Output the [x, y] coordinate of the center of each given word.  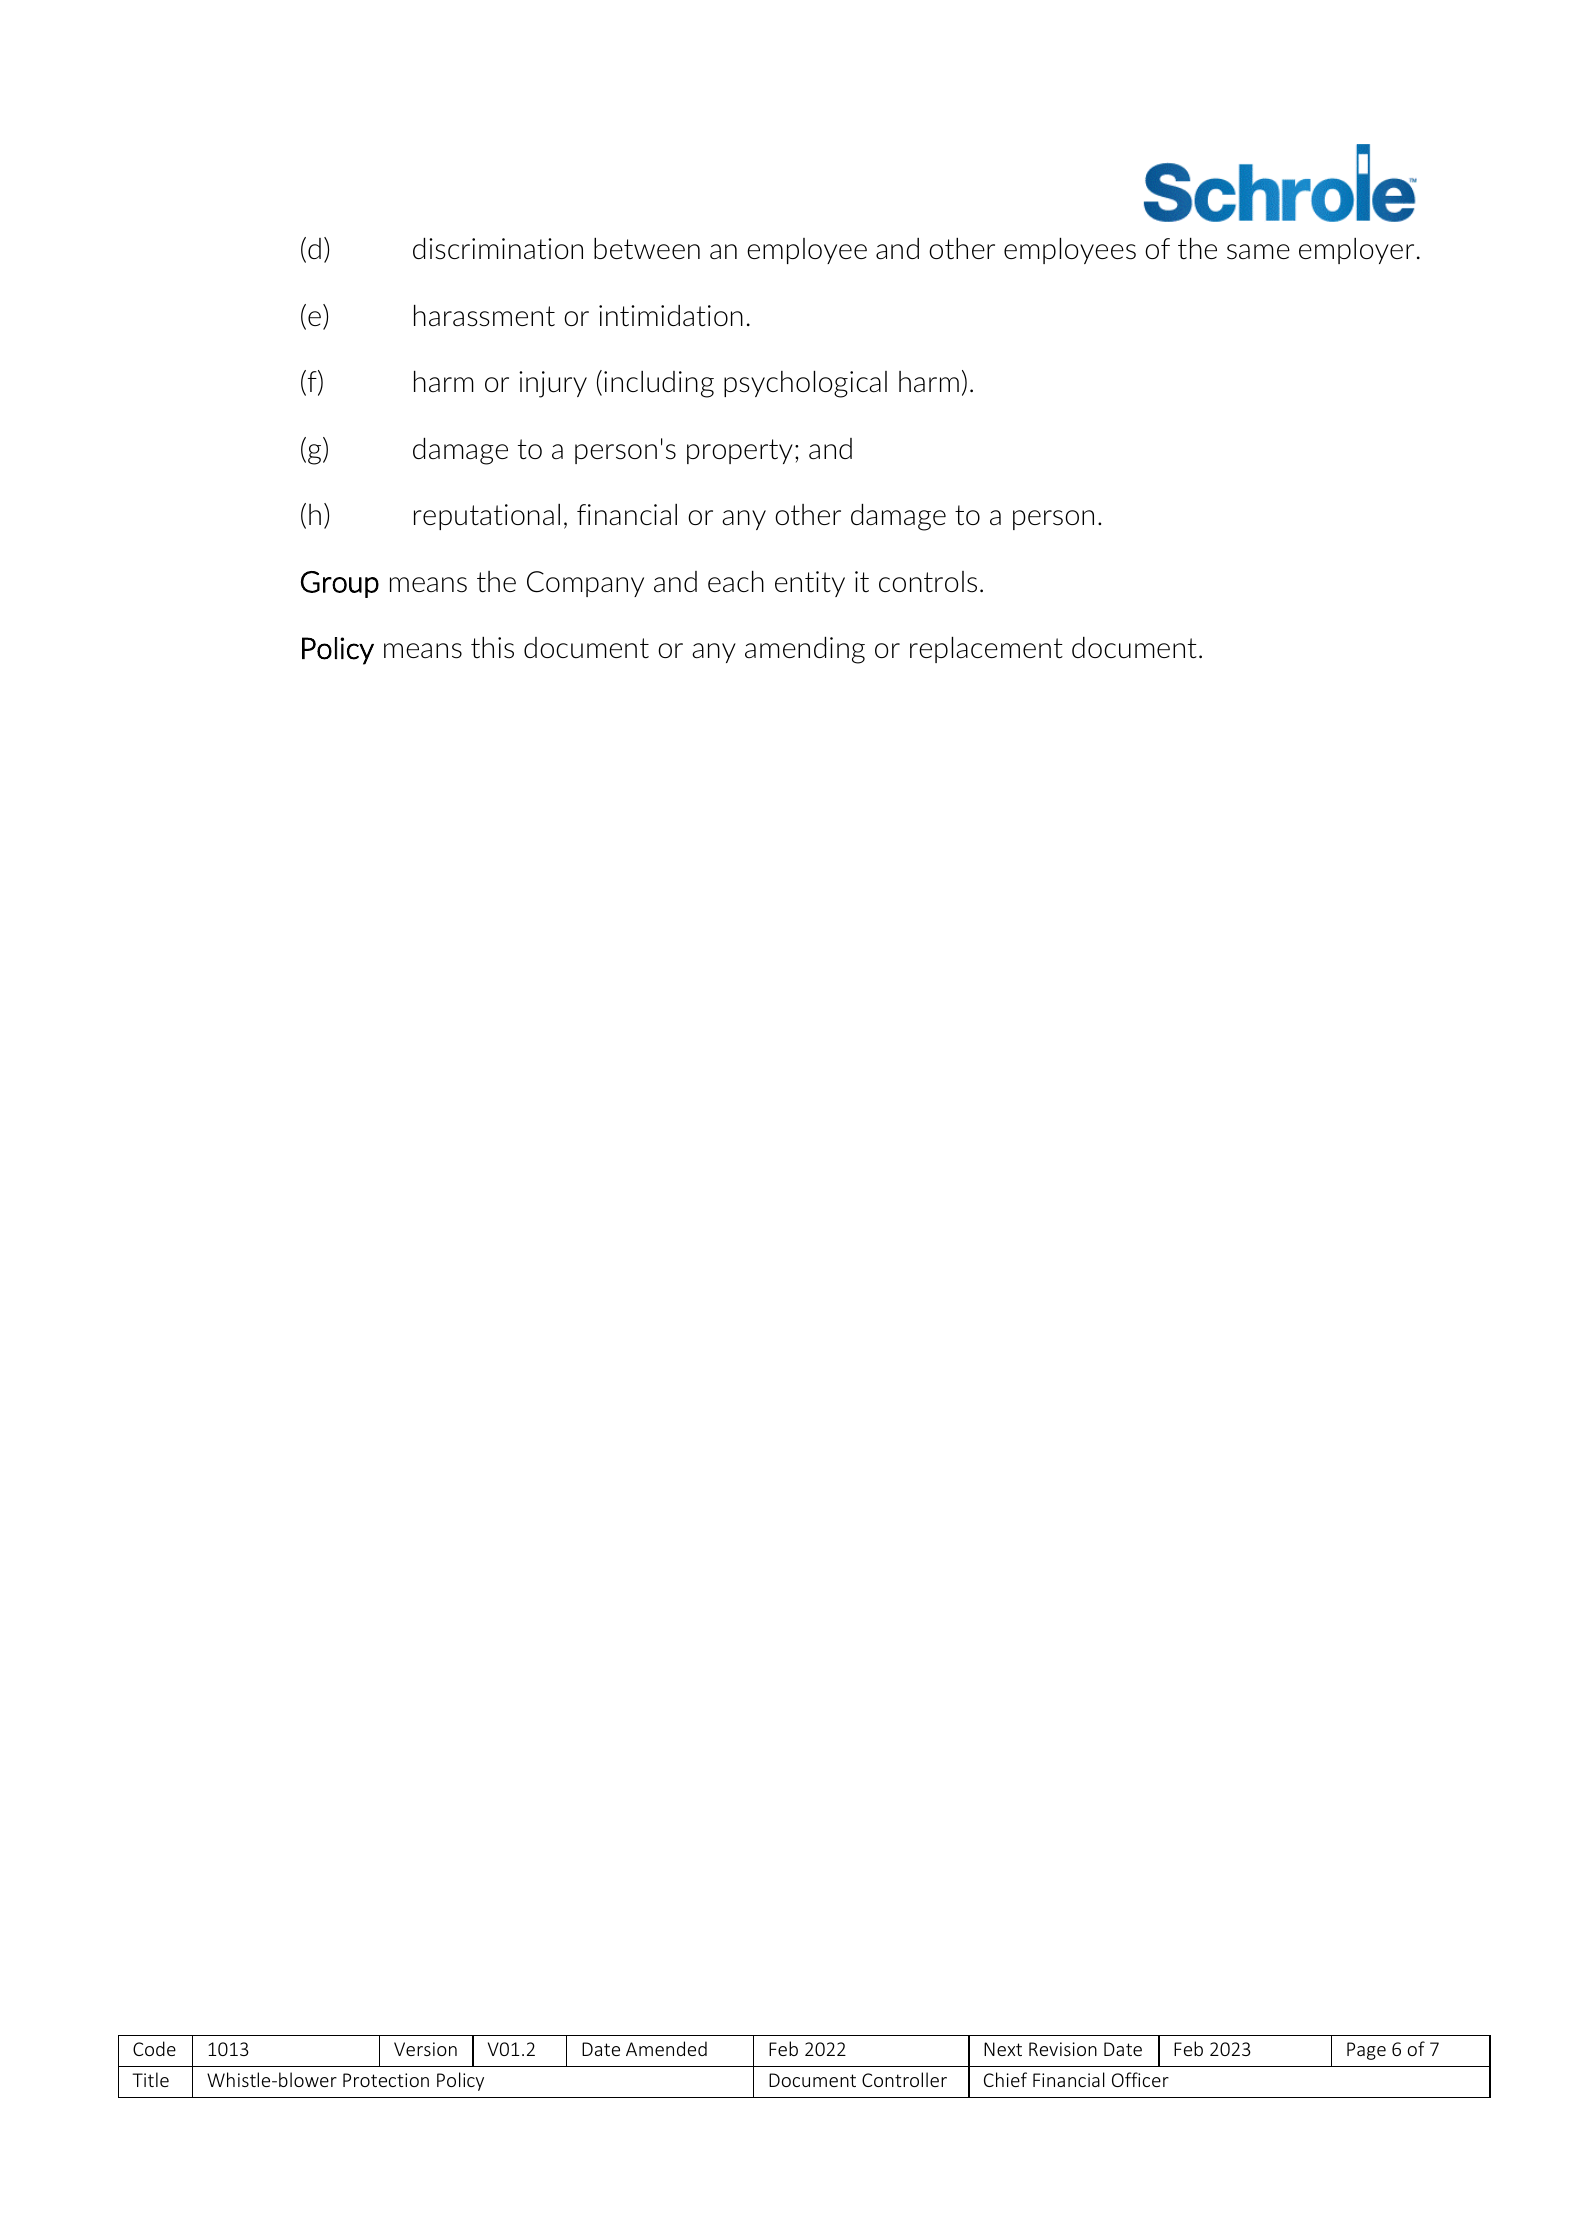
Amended [666, 2048]
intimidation [671, 316]
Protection [386, 2080]
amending [805, 650]
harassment [484, 316]
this [492, 648]
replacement [986, 650]
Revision [1063, 2049]
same [1258, 252]
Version [425, 2049]
